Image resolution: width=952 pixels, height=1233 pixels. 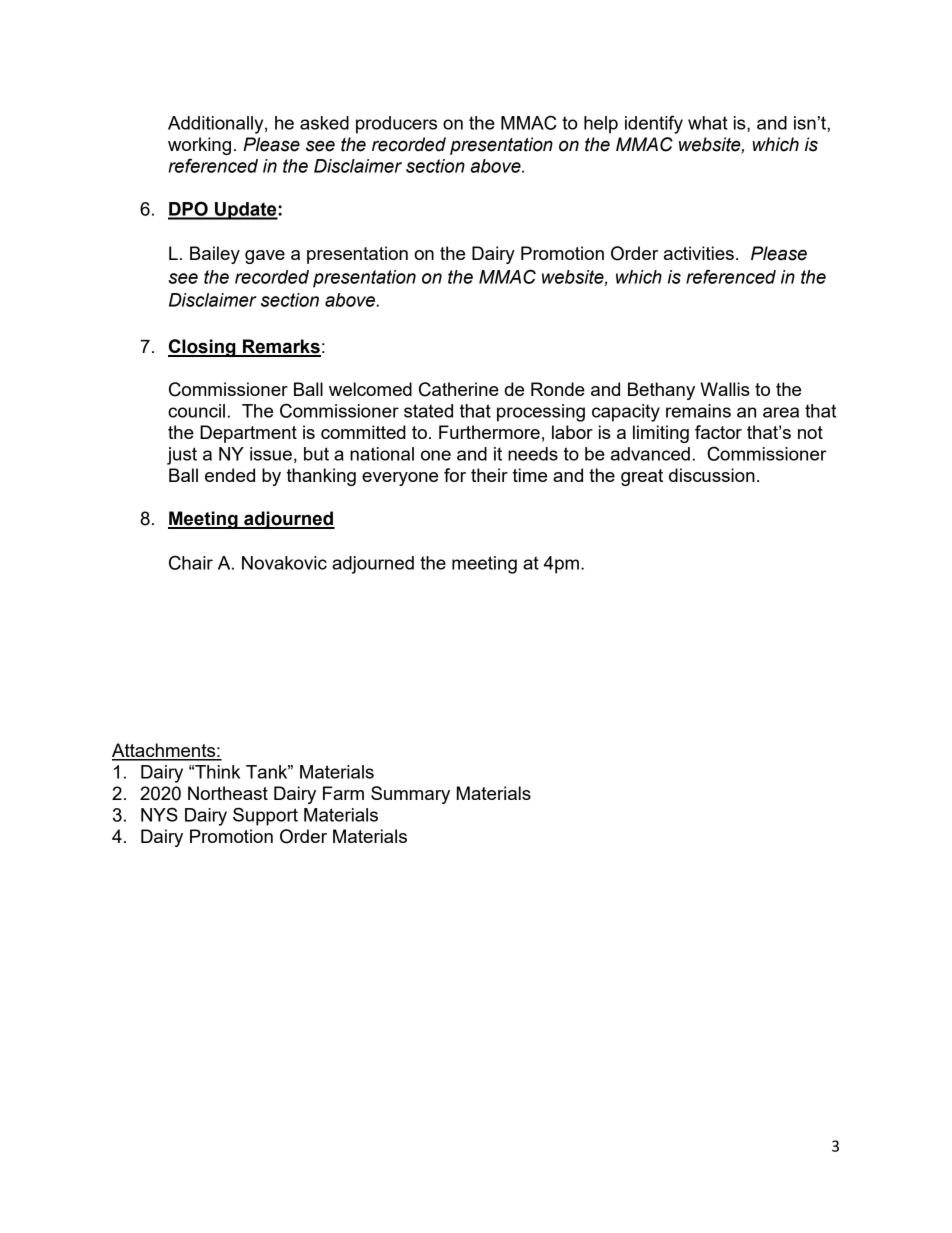 What do you see at coordinates (396, 125) in the screenshot?
I see `producers` at bounding box center [396, 125].
